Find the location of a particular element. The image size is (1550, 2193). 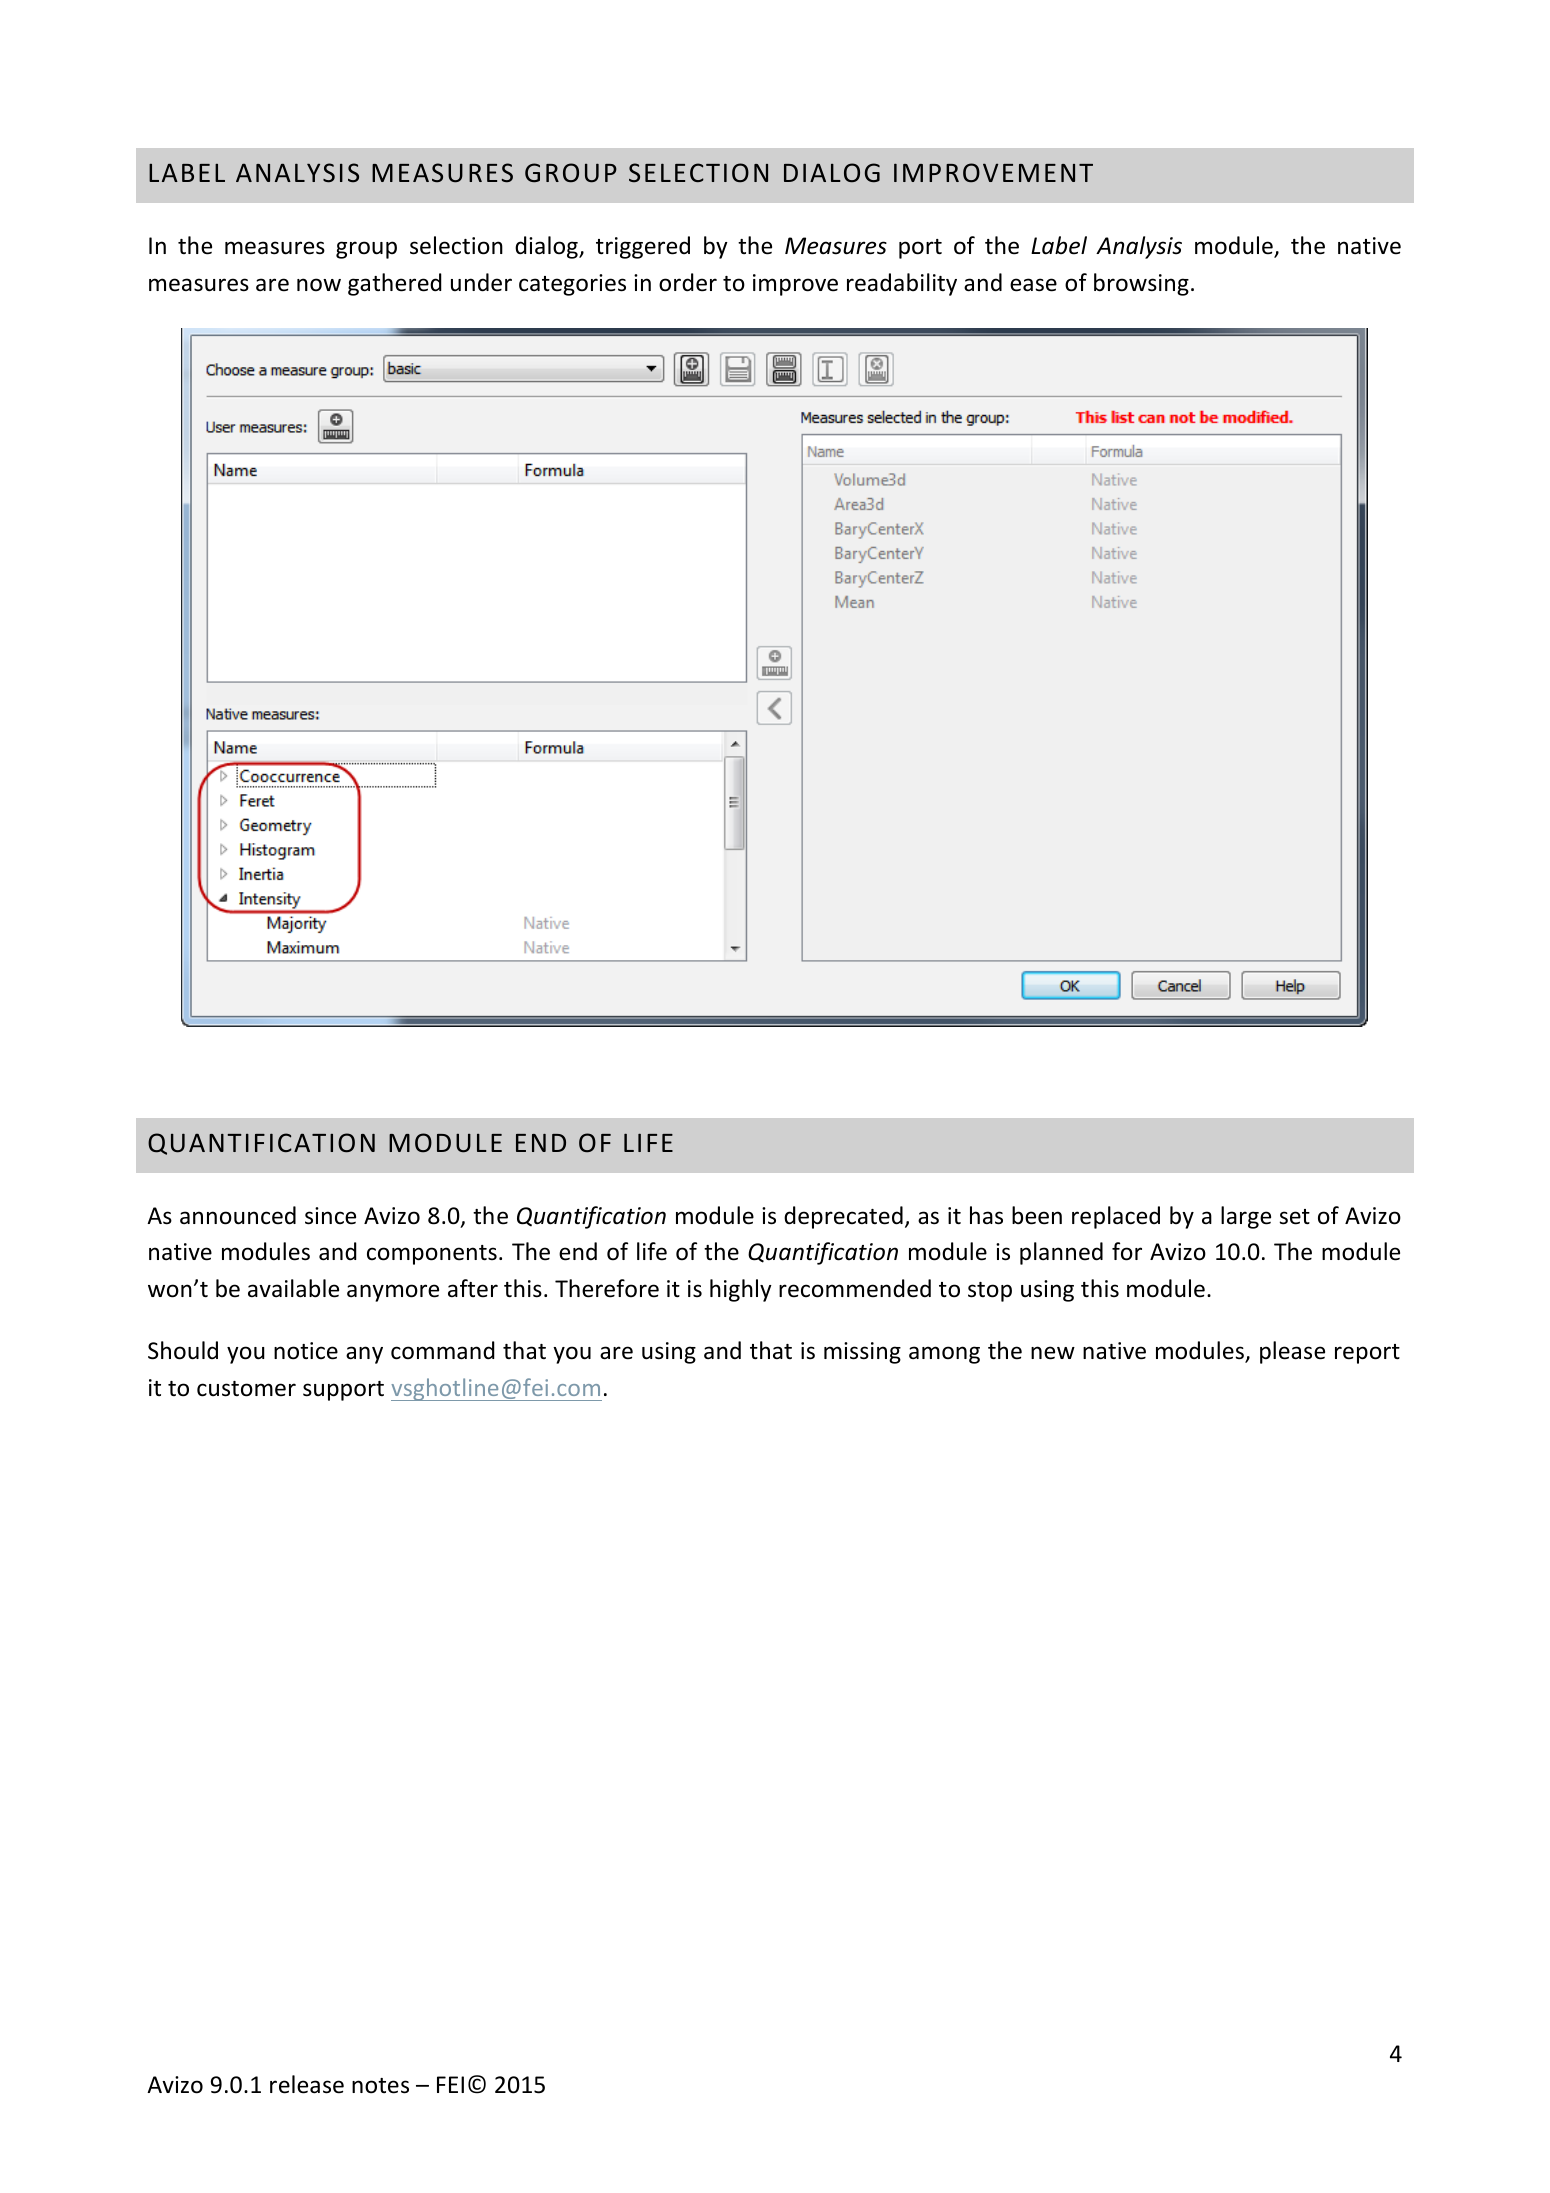

new is located at coordinates (1053, 1353).
